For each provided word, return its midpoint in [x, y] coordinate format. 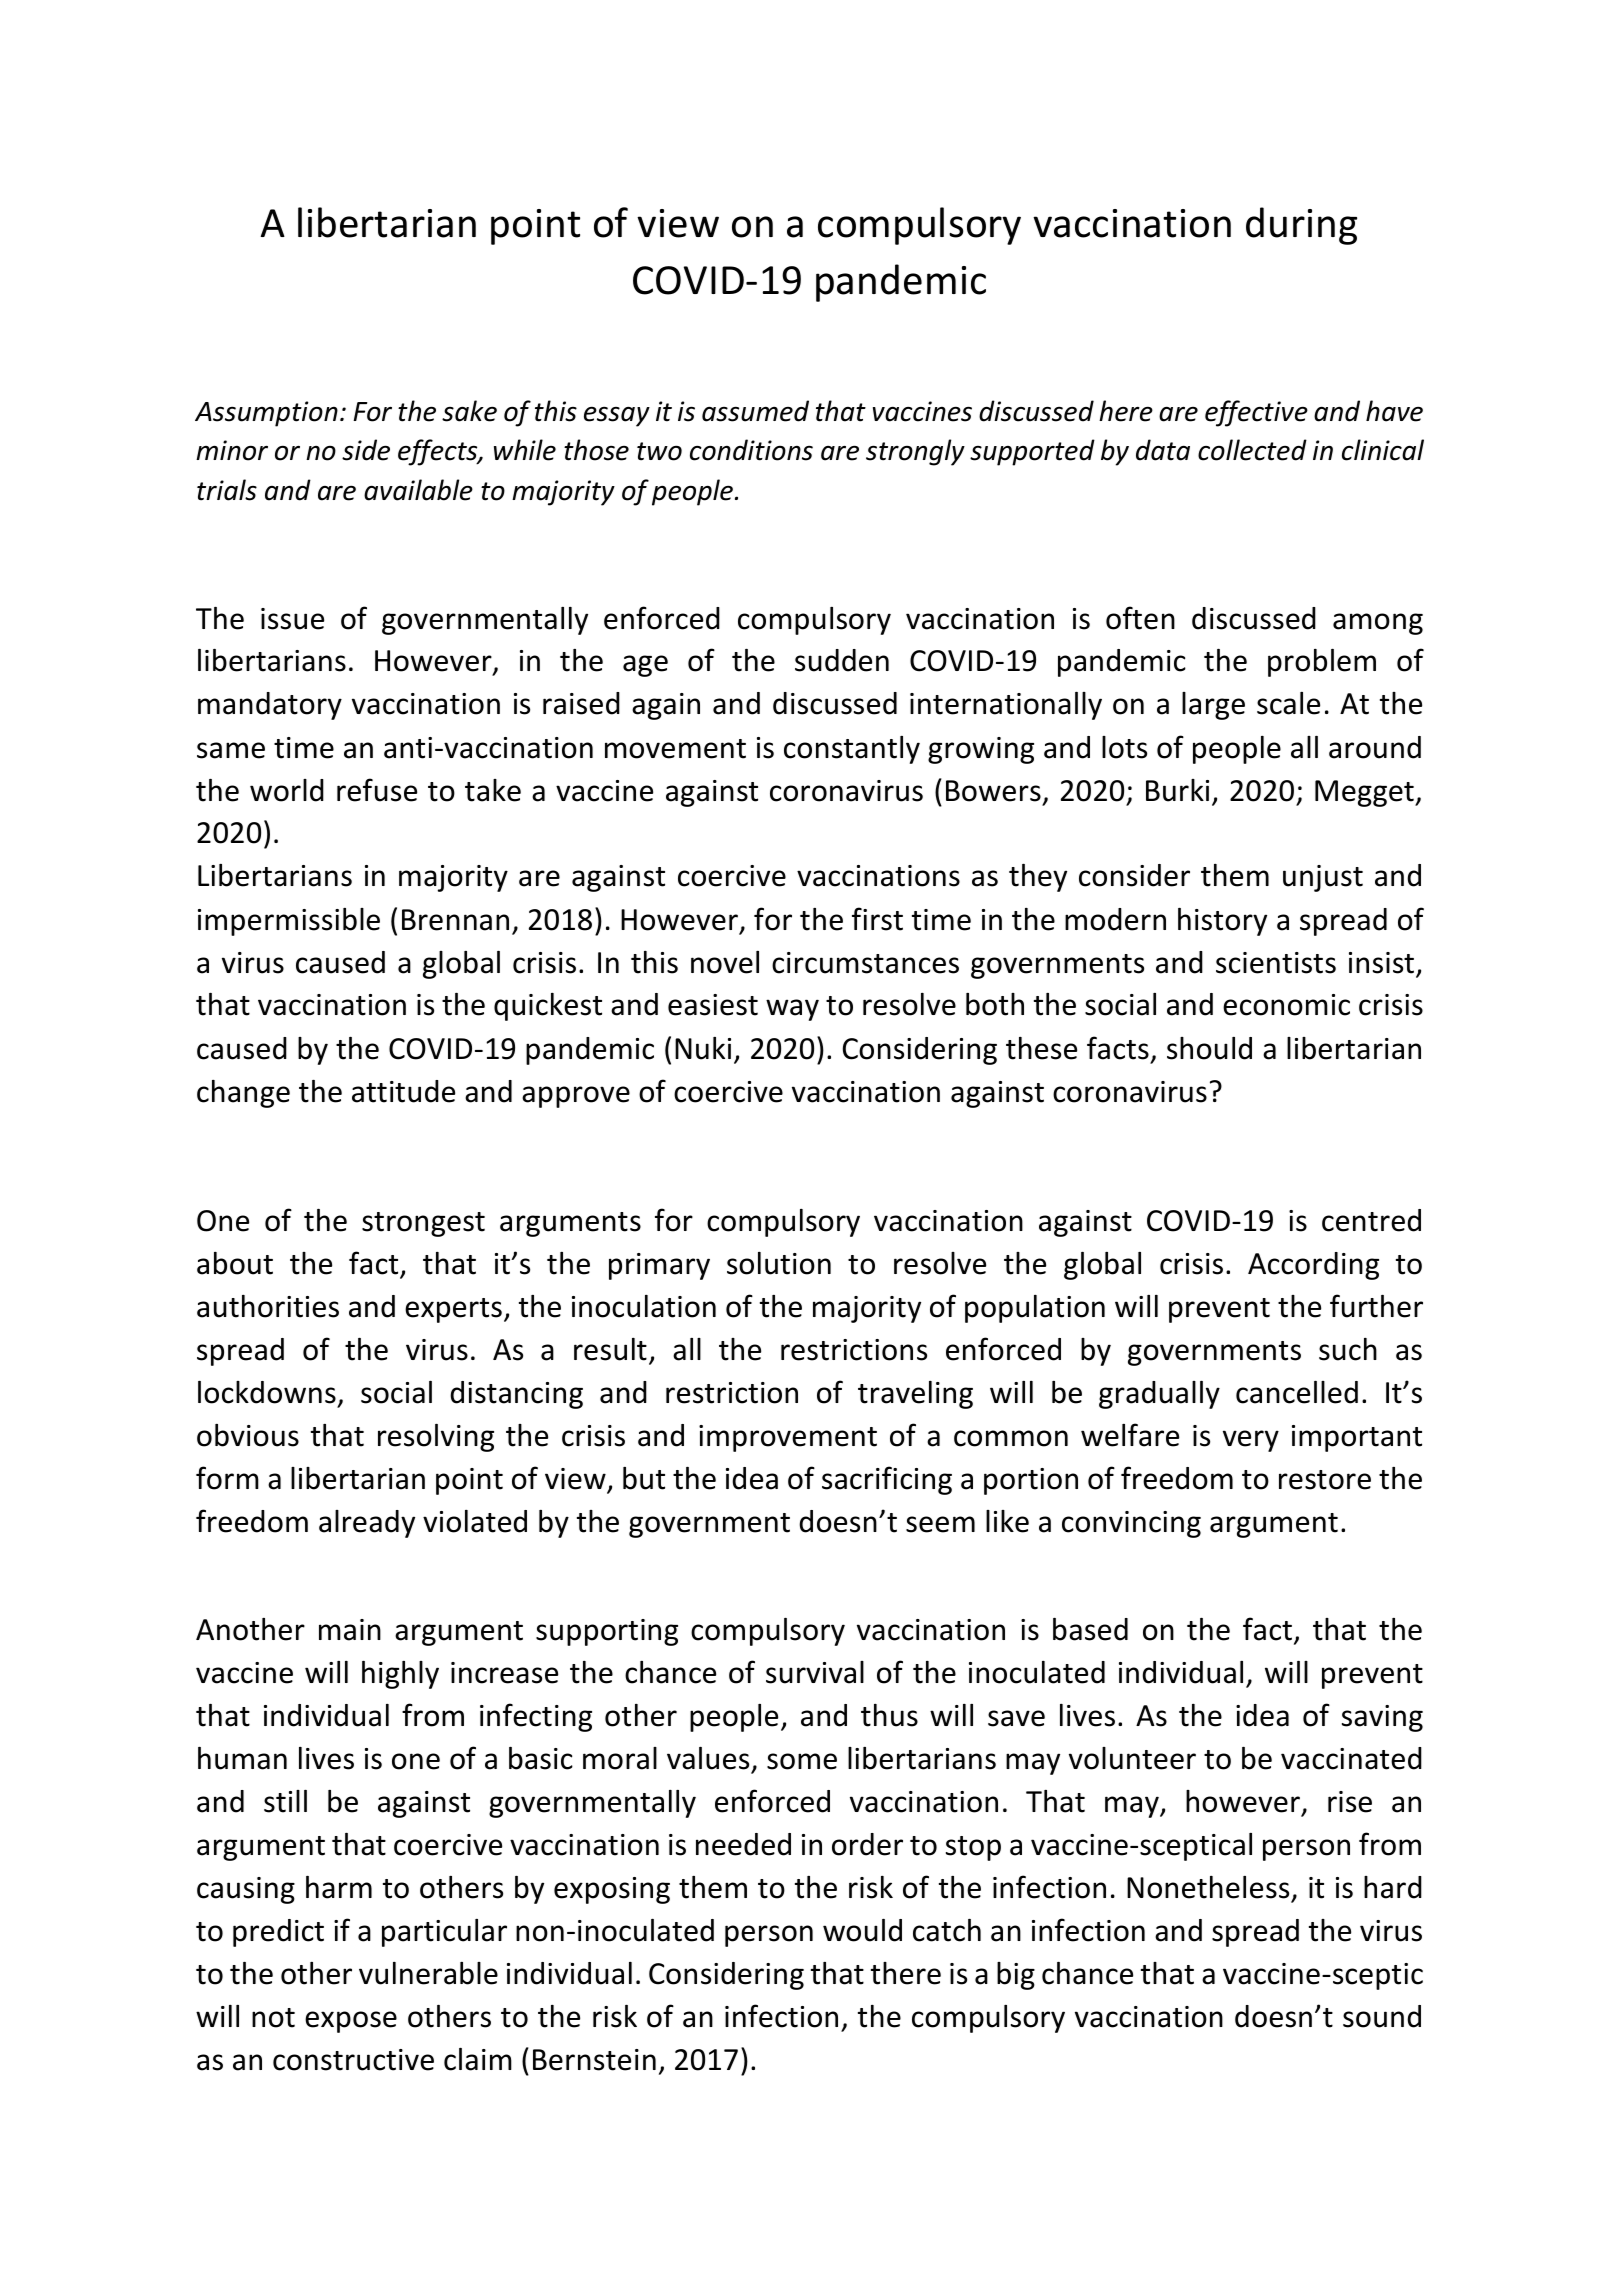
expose [351, 2022]
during [1301, 226]
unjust [1323, 878]
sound [1382, 2016]
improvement [788, 1438]
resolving [436, 1438]
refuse [377, 790]
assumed [755, 411]
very [1251, 1441]
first [877, 919]
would [862, 1930]
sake [469, 411]
